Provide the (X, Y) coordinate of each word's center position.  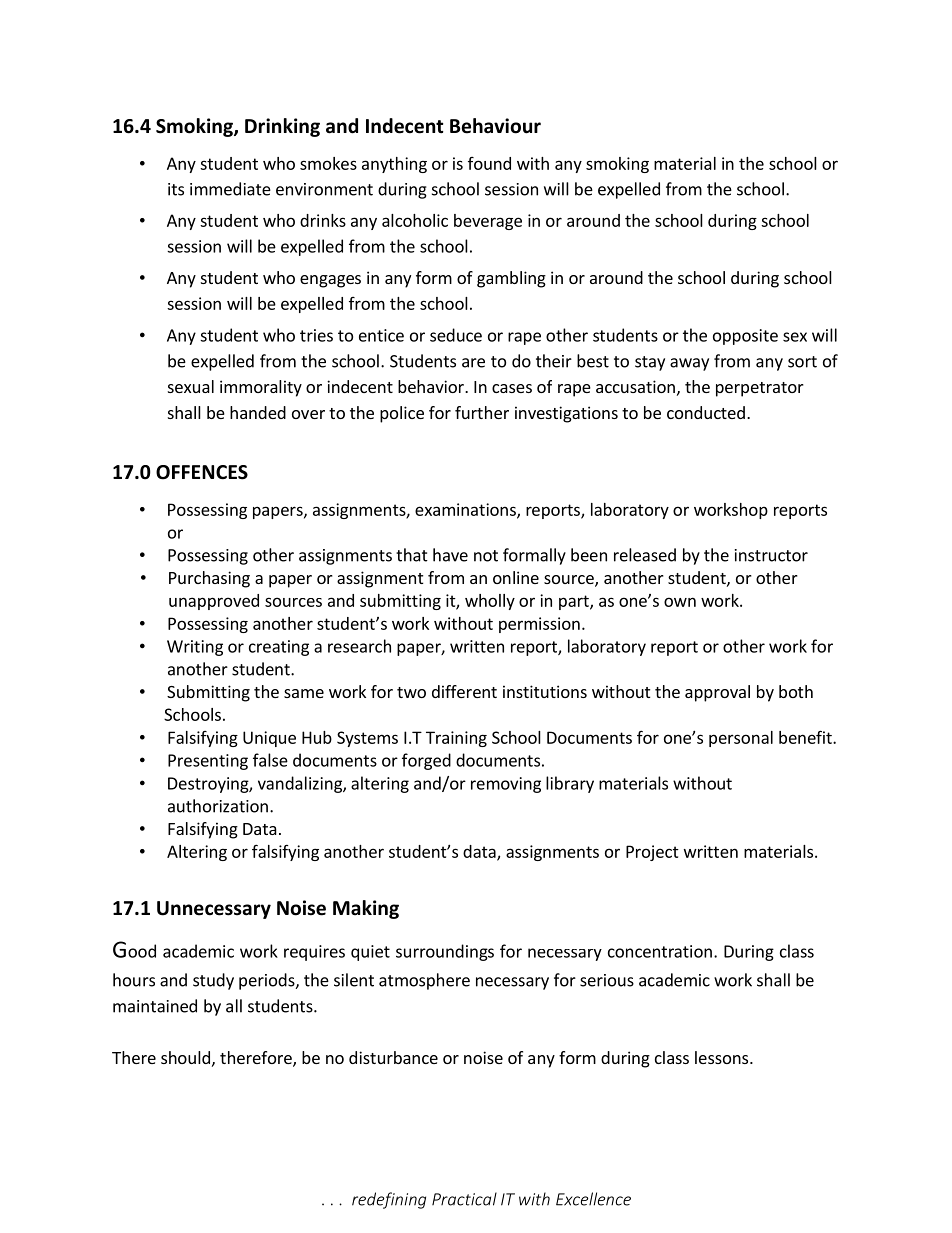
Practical (464, 1199)
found (489, 163)
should (185, 1057)
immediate (230, 189)
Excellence (593, 1199)
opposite (745, 337)
